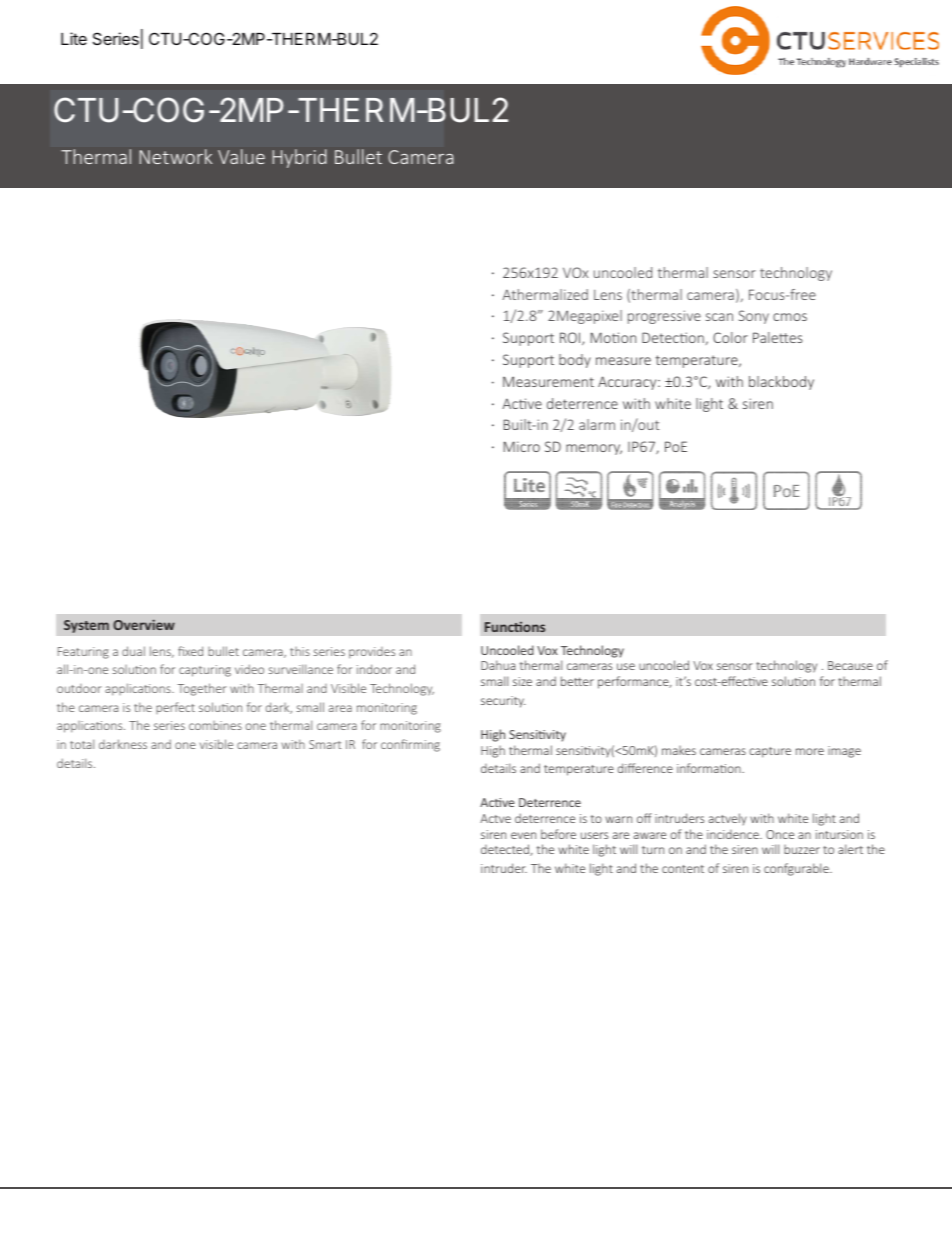 Image resolution: width=952 pixels, height=1233 pixels. I want to click on Accuracy, so click(628, 383).
